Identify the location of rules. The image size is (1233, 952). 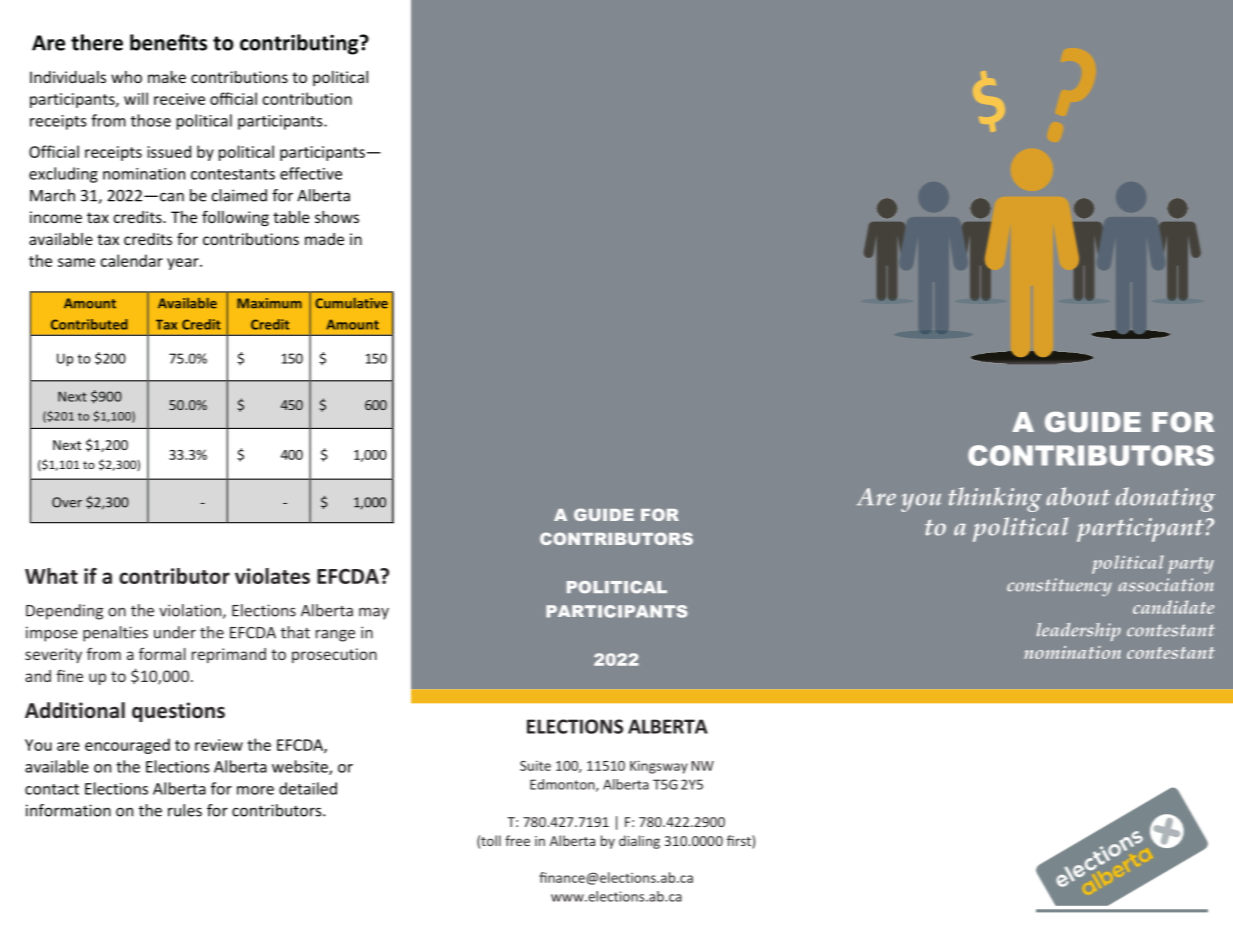
(185, 810).
